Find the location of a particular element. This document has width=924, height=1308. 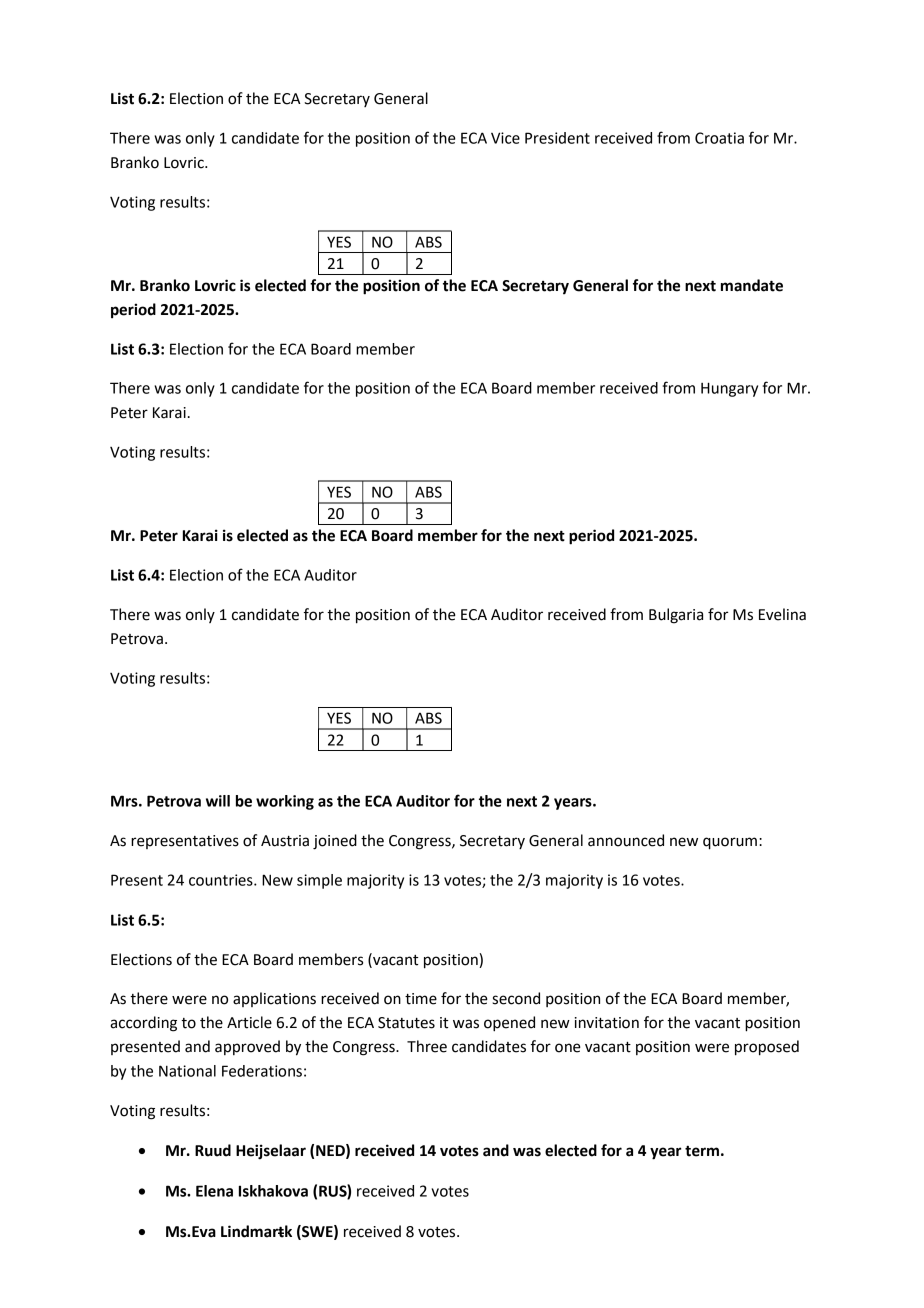

working is located at coordinates (285, 802).
